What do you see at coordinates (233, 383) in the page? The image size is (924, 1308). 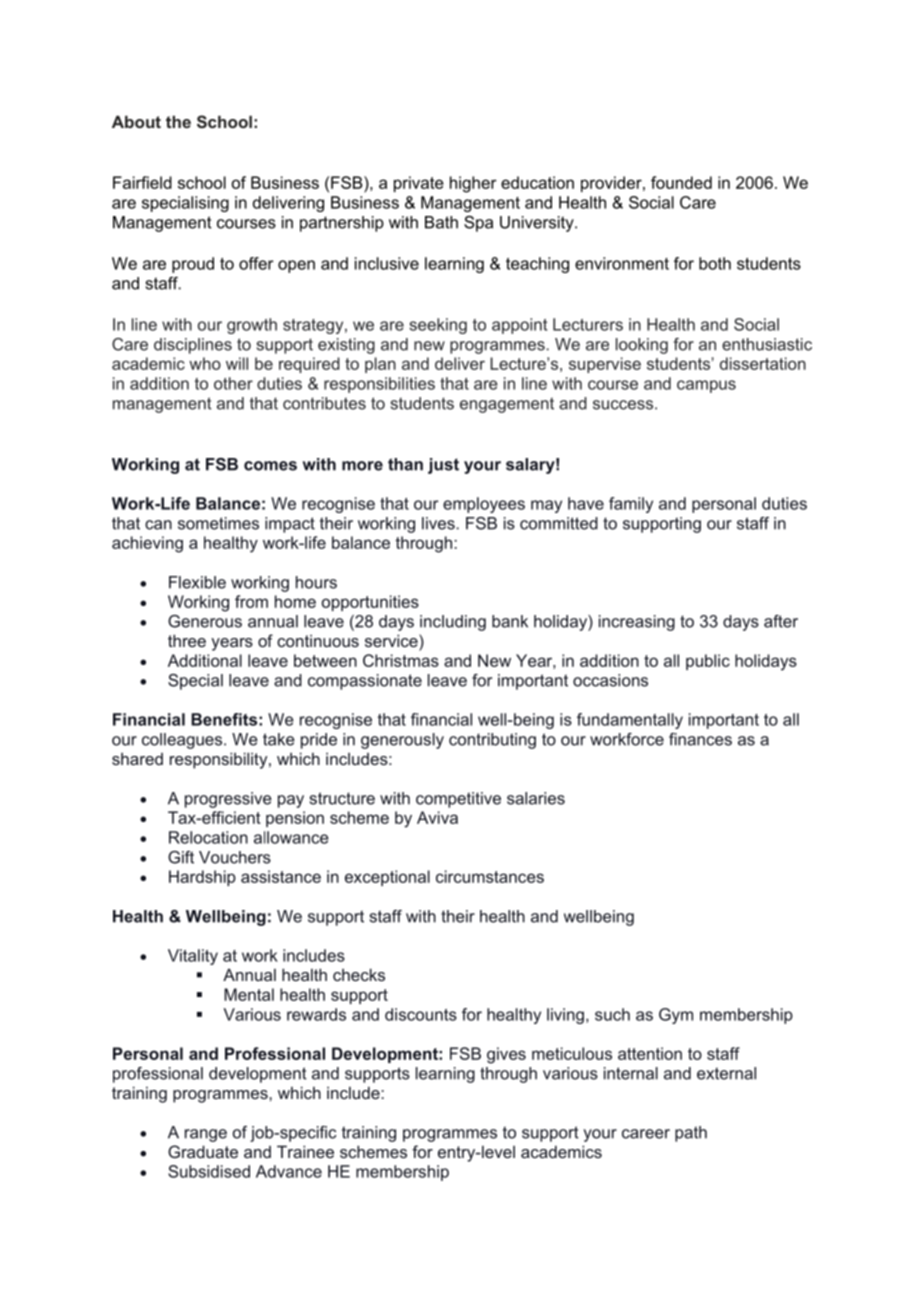 I see `other` at bounding box center [233, 383].
